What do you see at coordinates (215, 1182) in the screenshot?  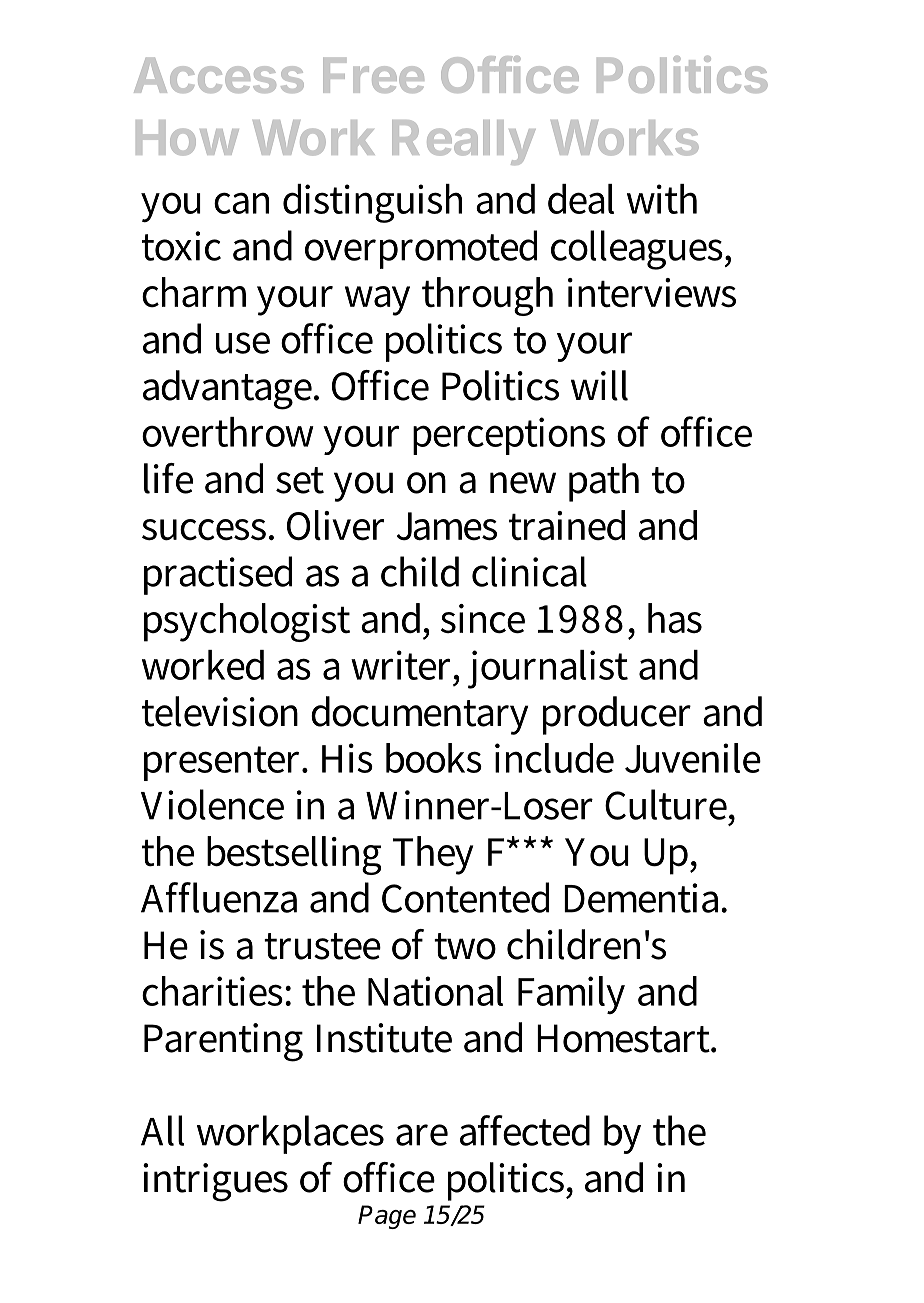 I see `intrigues` at bounding box center [215, 1182].
